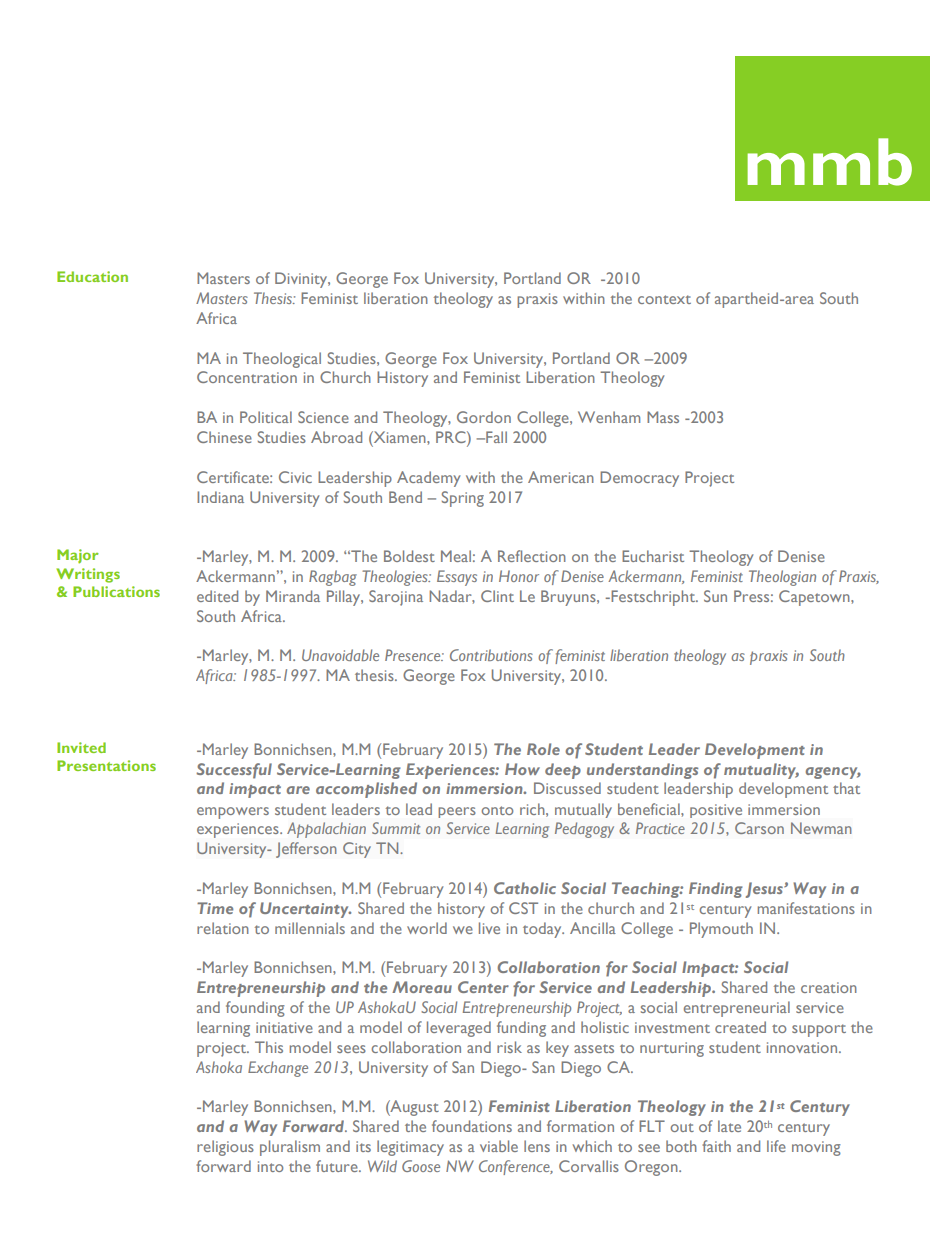  I want to click on Education, so click(92, 276).
